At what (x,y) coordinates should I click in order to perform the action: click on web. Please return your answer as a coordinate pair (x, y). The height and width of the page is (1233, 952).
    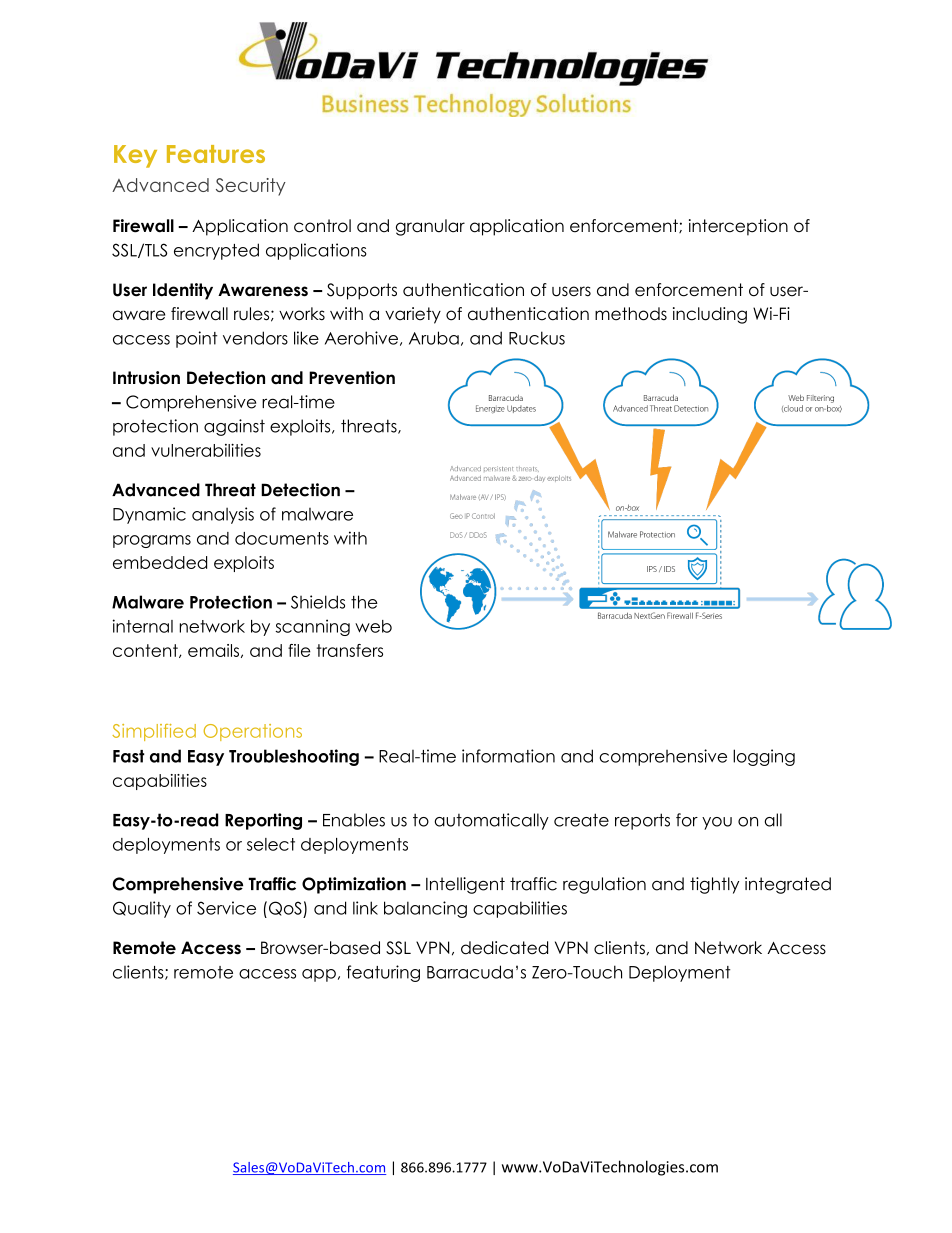
    Looking at the image, I should click on (373, 626).
